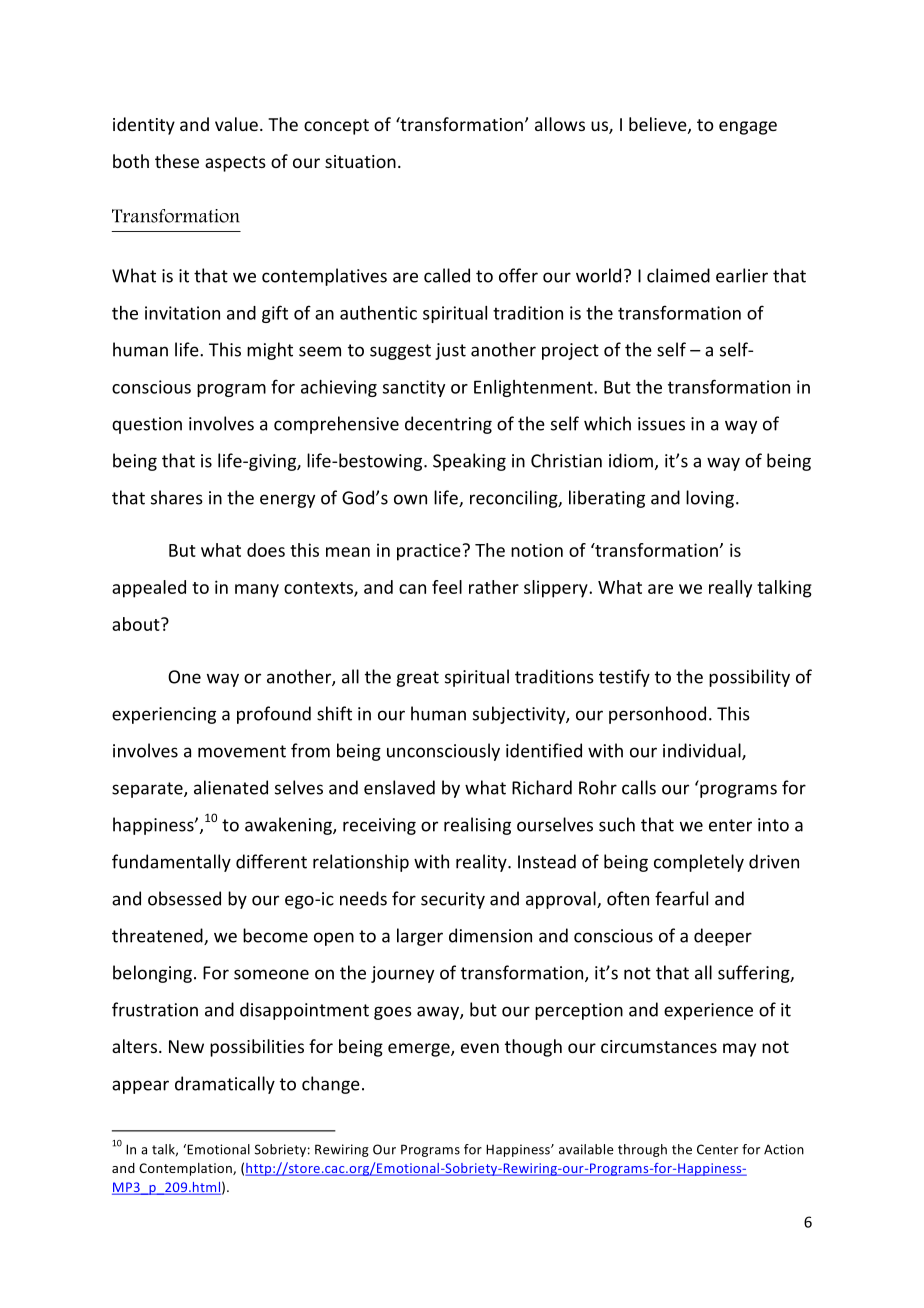 Image resolution: width=924 pixels, height=1308 pixels. What do you see at coordinates (748, 128) in the screenshot?
I see `engage` at bounding box center [748, 128].
